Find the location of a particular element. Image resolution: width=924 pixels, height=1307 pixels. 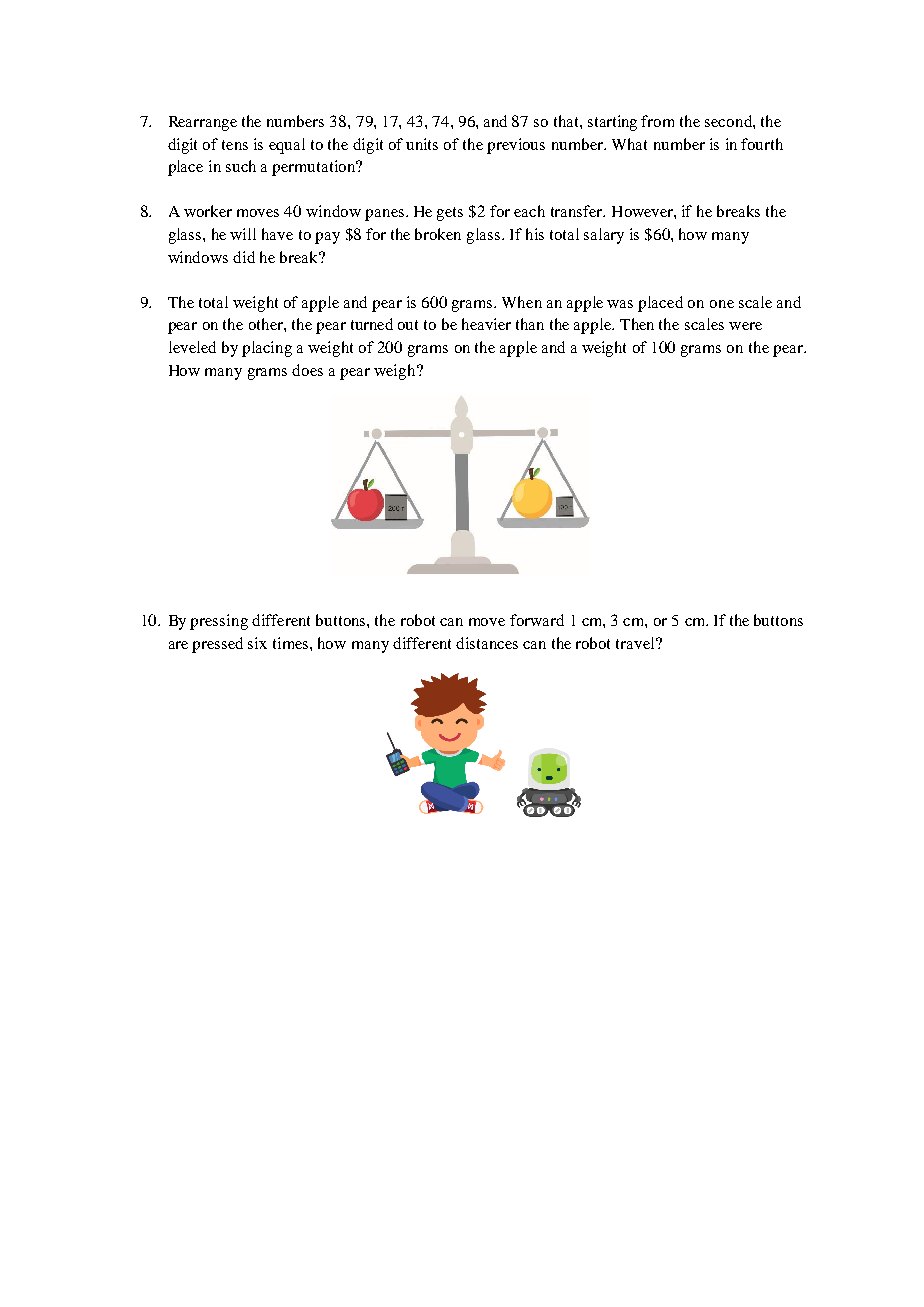

broken is located at coordinates (438, 234).
